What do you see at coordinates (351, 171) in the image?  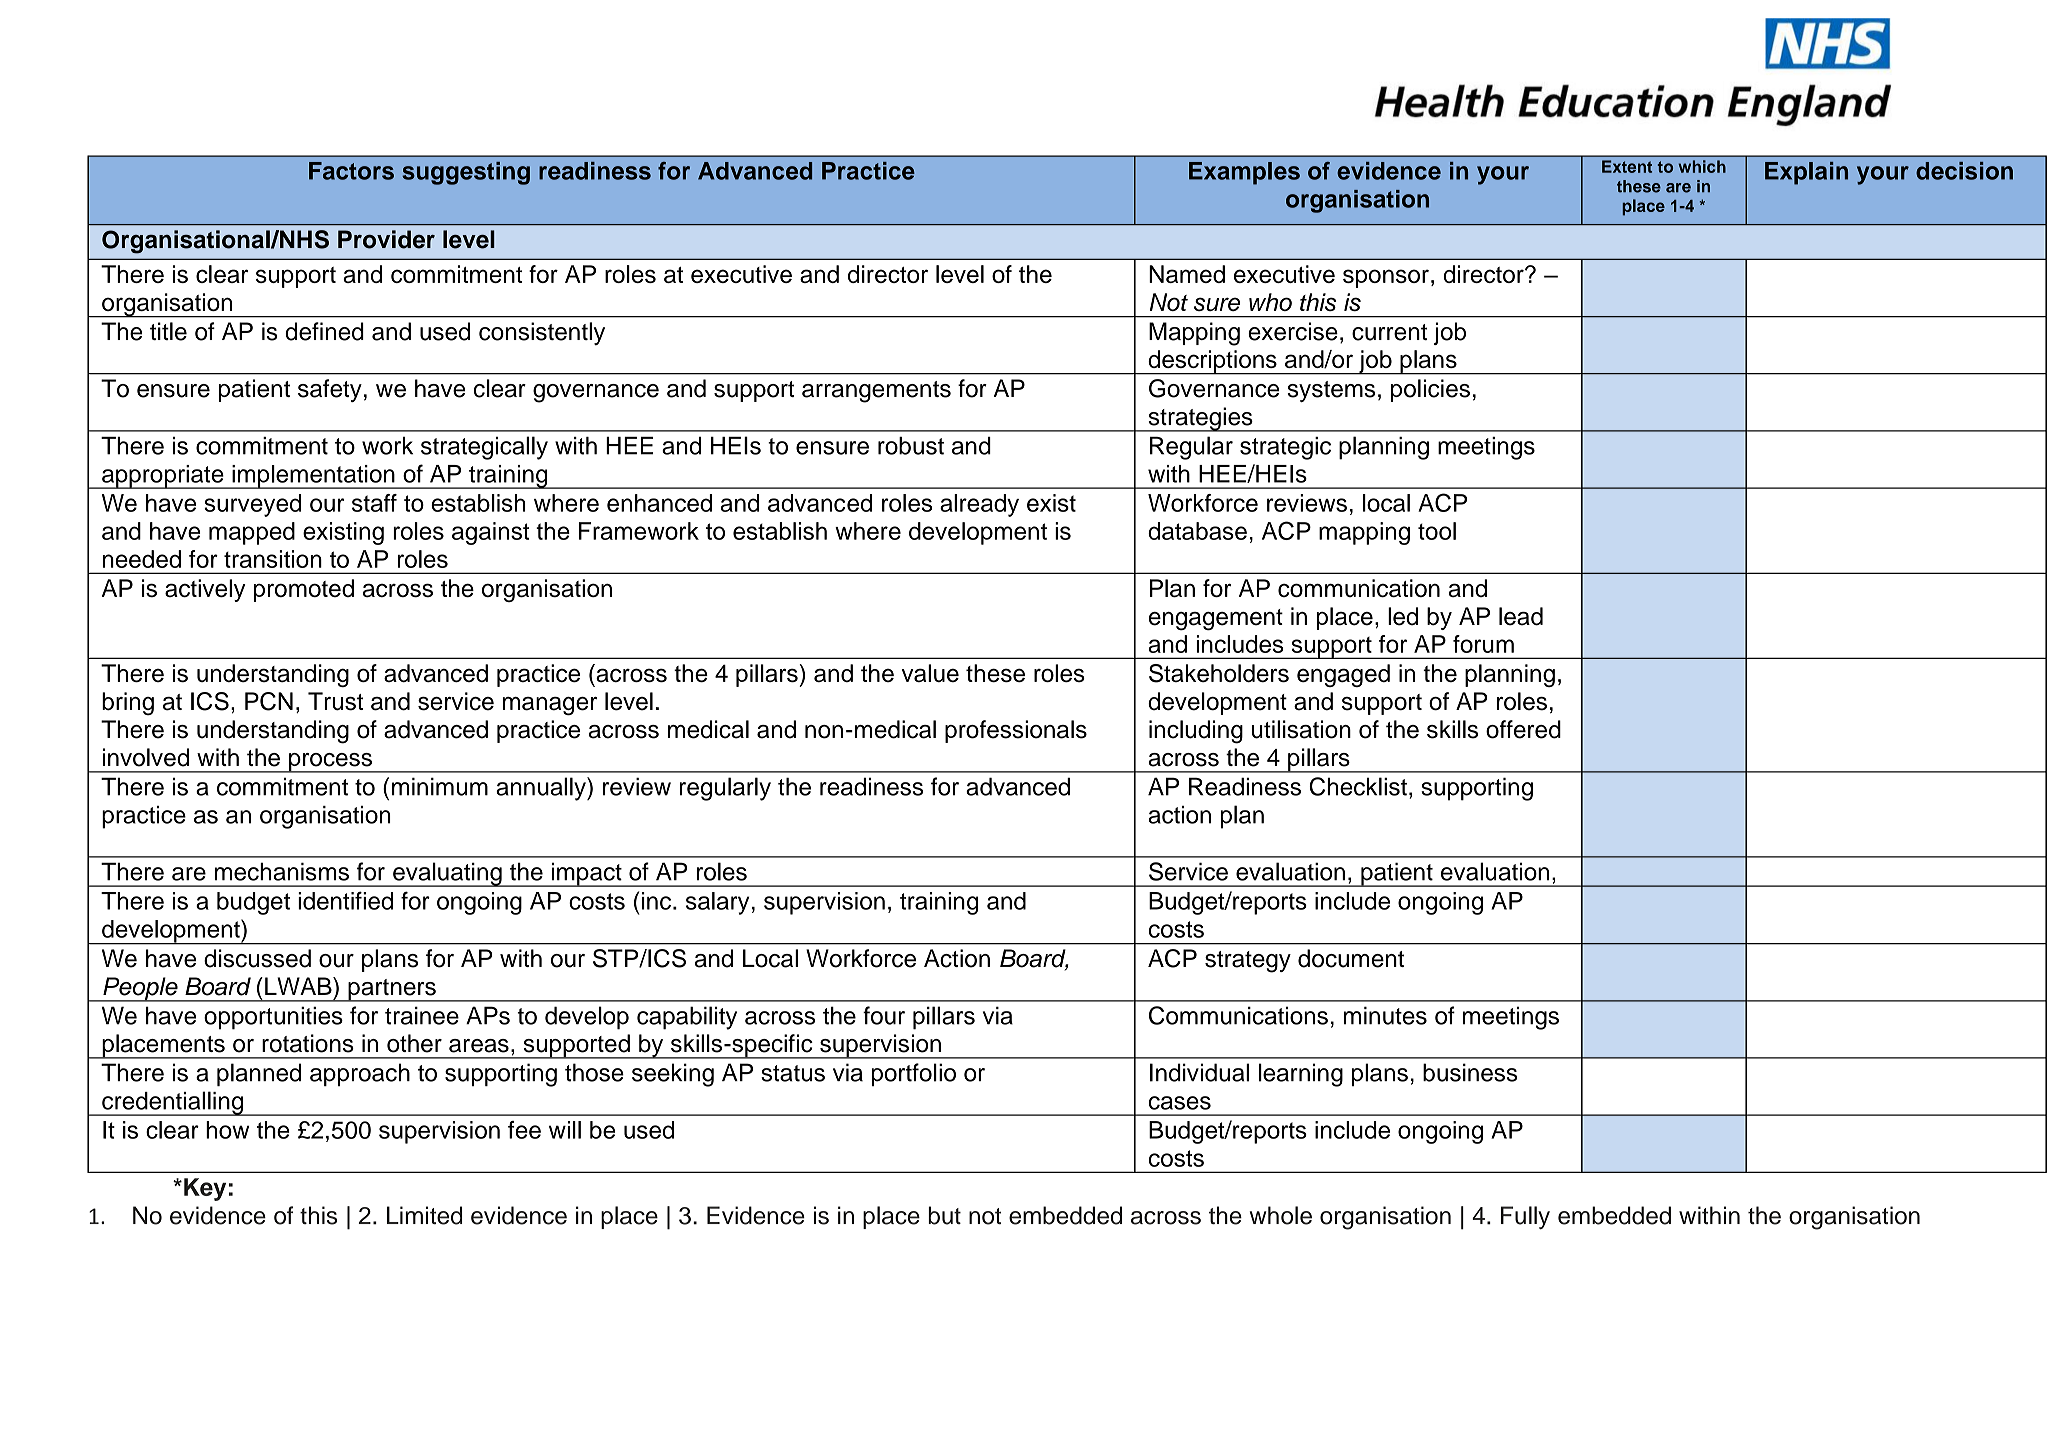 I see `Factors` at bounding box center [351, 171].
